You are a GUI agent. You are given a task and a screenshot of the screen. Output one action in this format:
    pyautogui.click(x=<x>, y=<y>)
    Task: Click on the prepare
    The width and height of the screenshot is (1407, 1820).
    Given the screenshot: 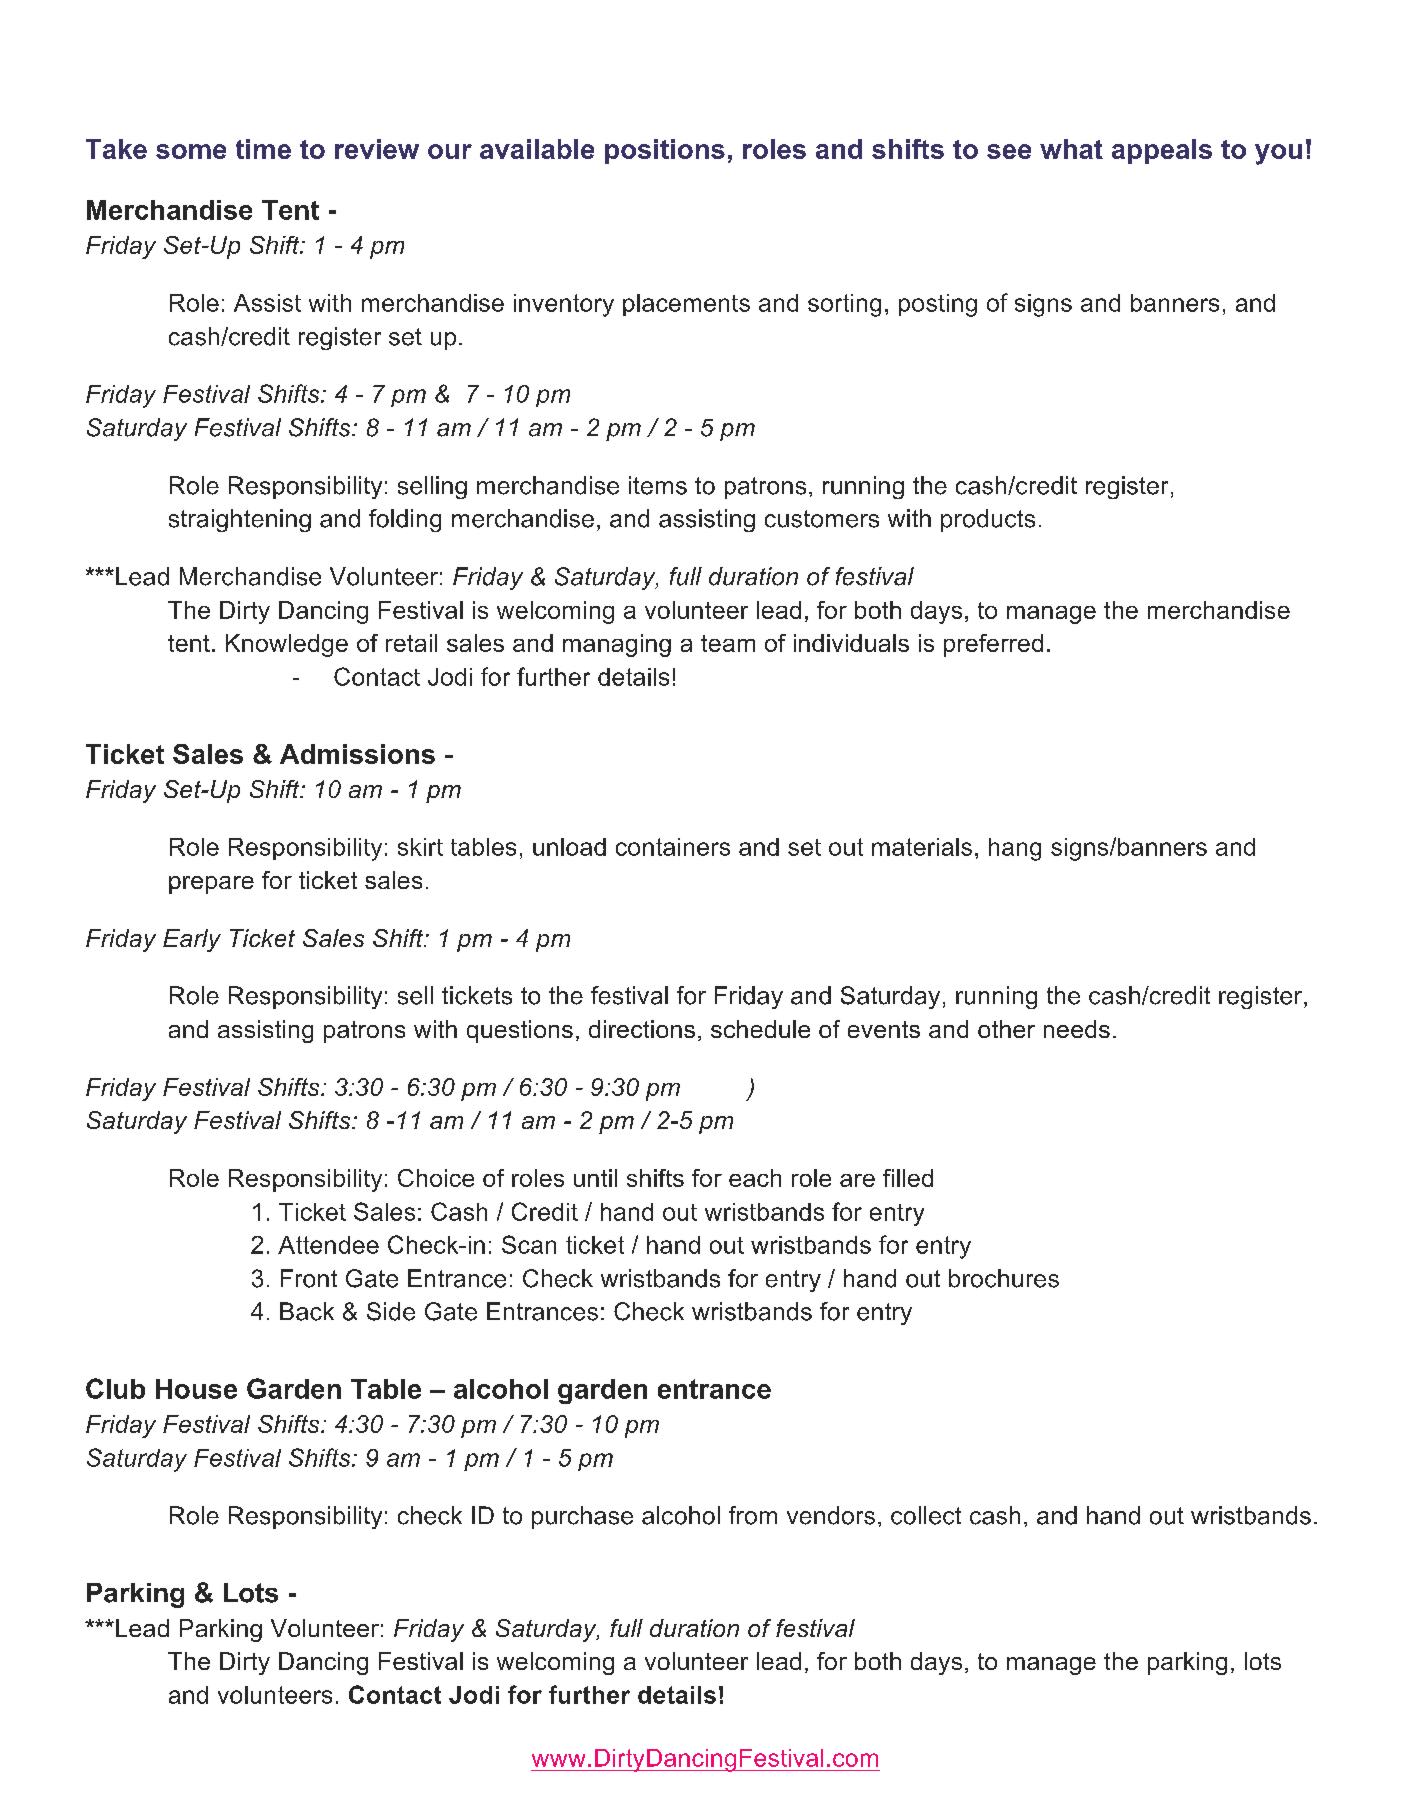 What is the action you would take?
    pyautogui.click(x=211, y=885)
